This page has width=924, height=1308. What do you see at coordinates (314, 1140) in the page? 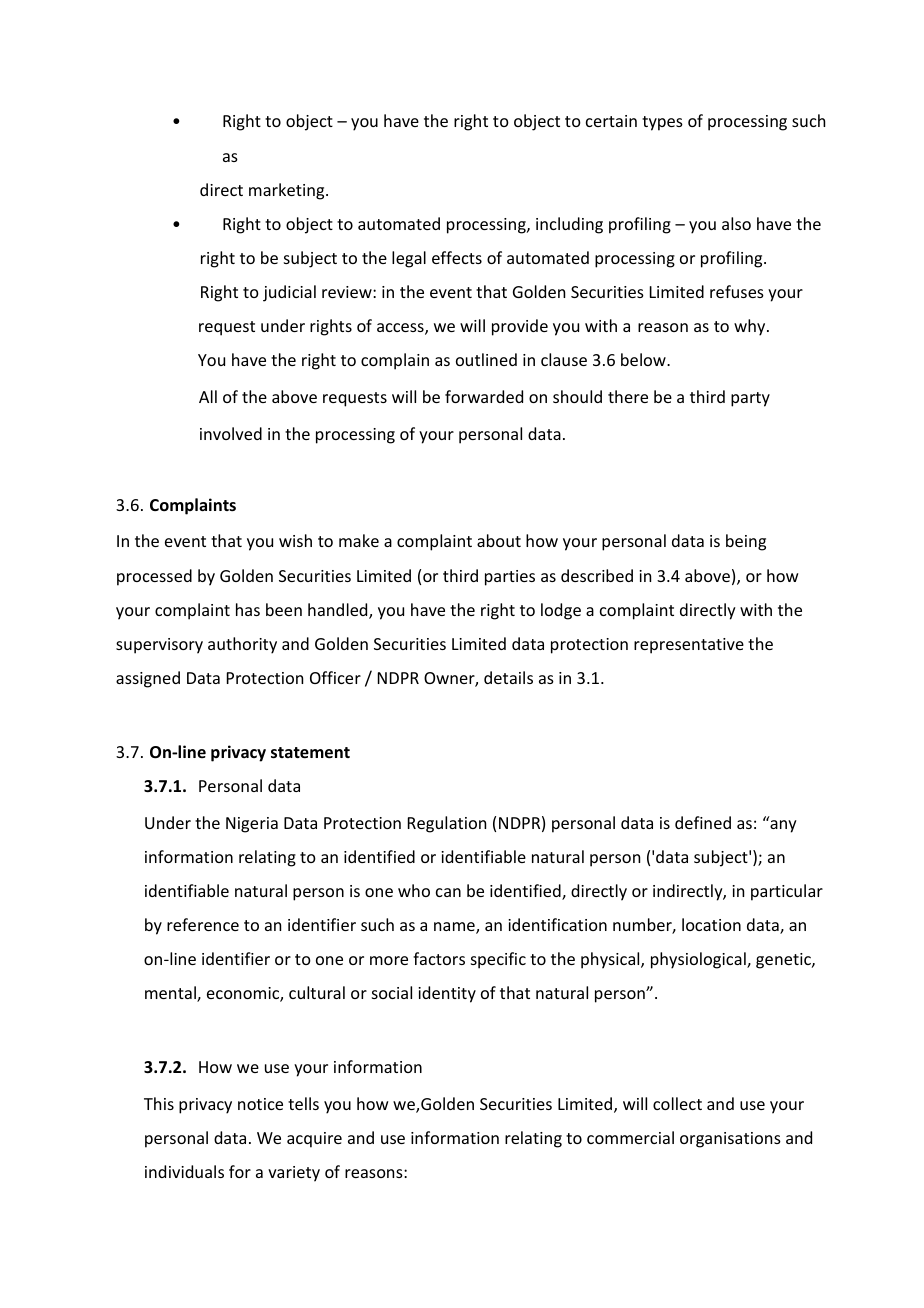
I see `acquire` at bounding box center [314, 1140].
